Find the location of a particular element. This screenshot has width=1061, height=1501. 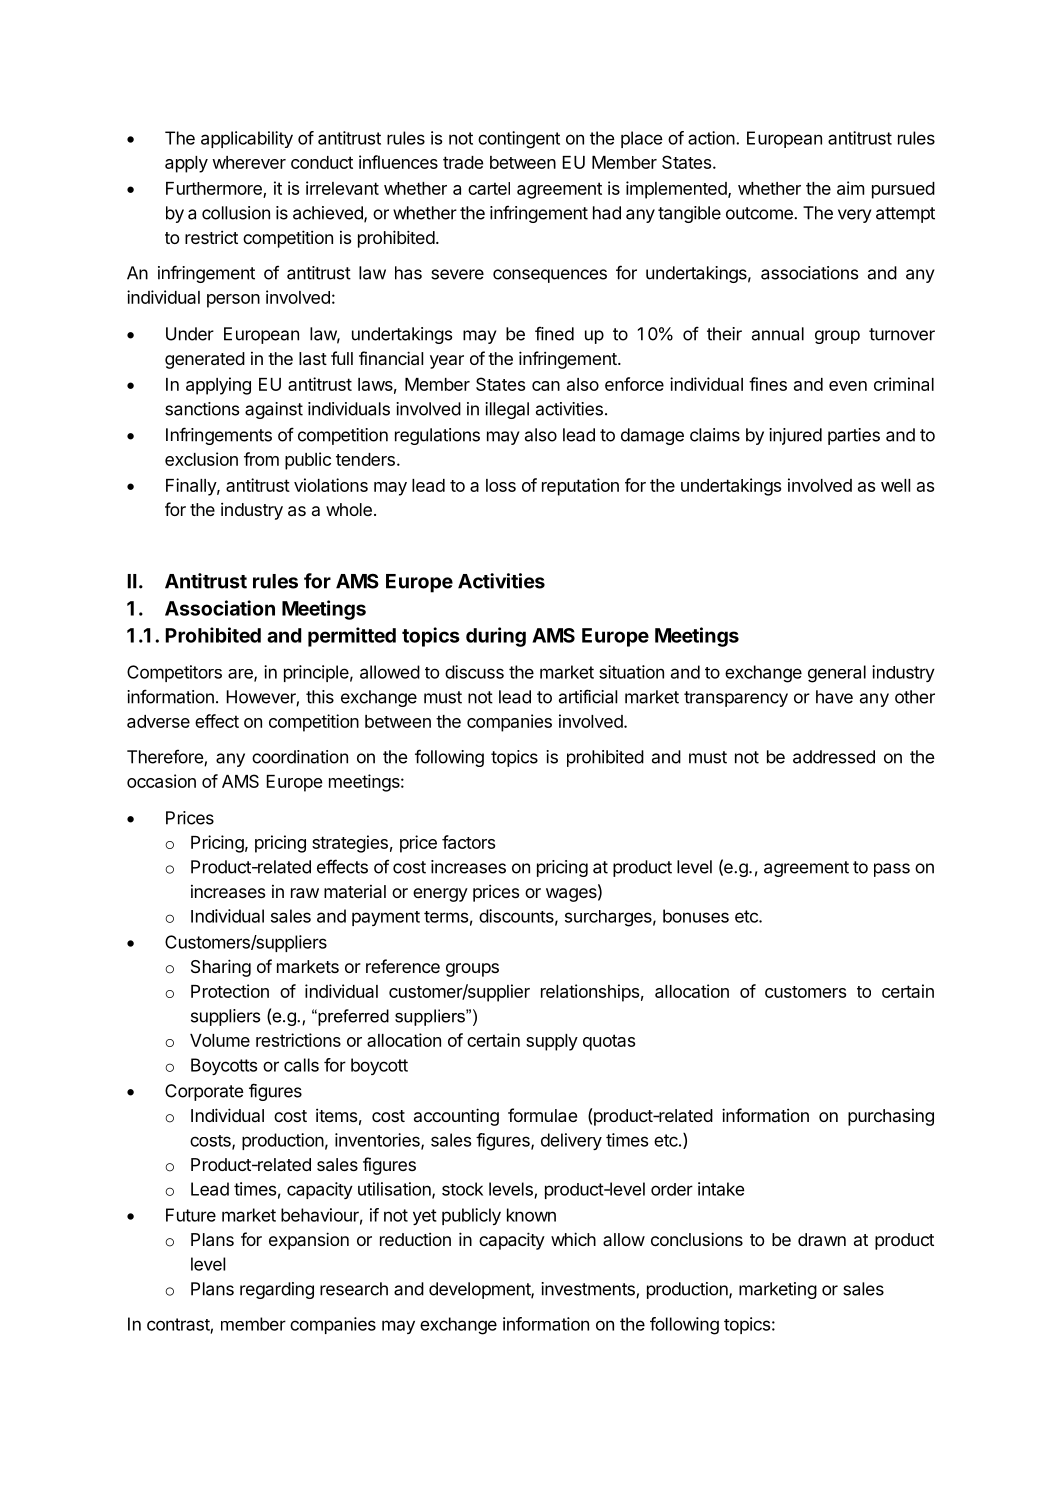

have is located at coordinates (834, 697).
